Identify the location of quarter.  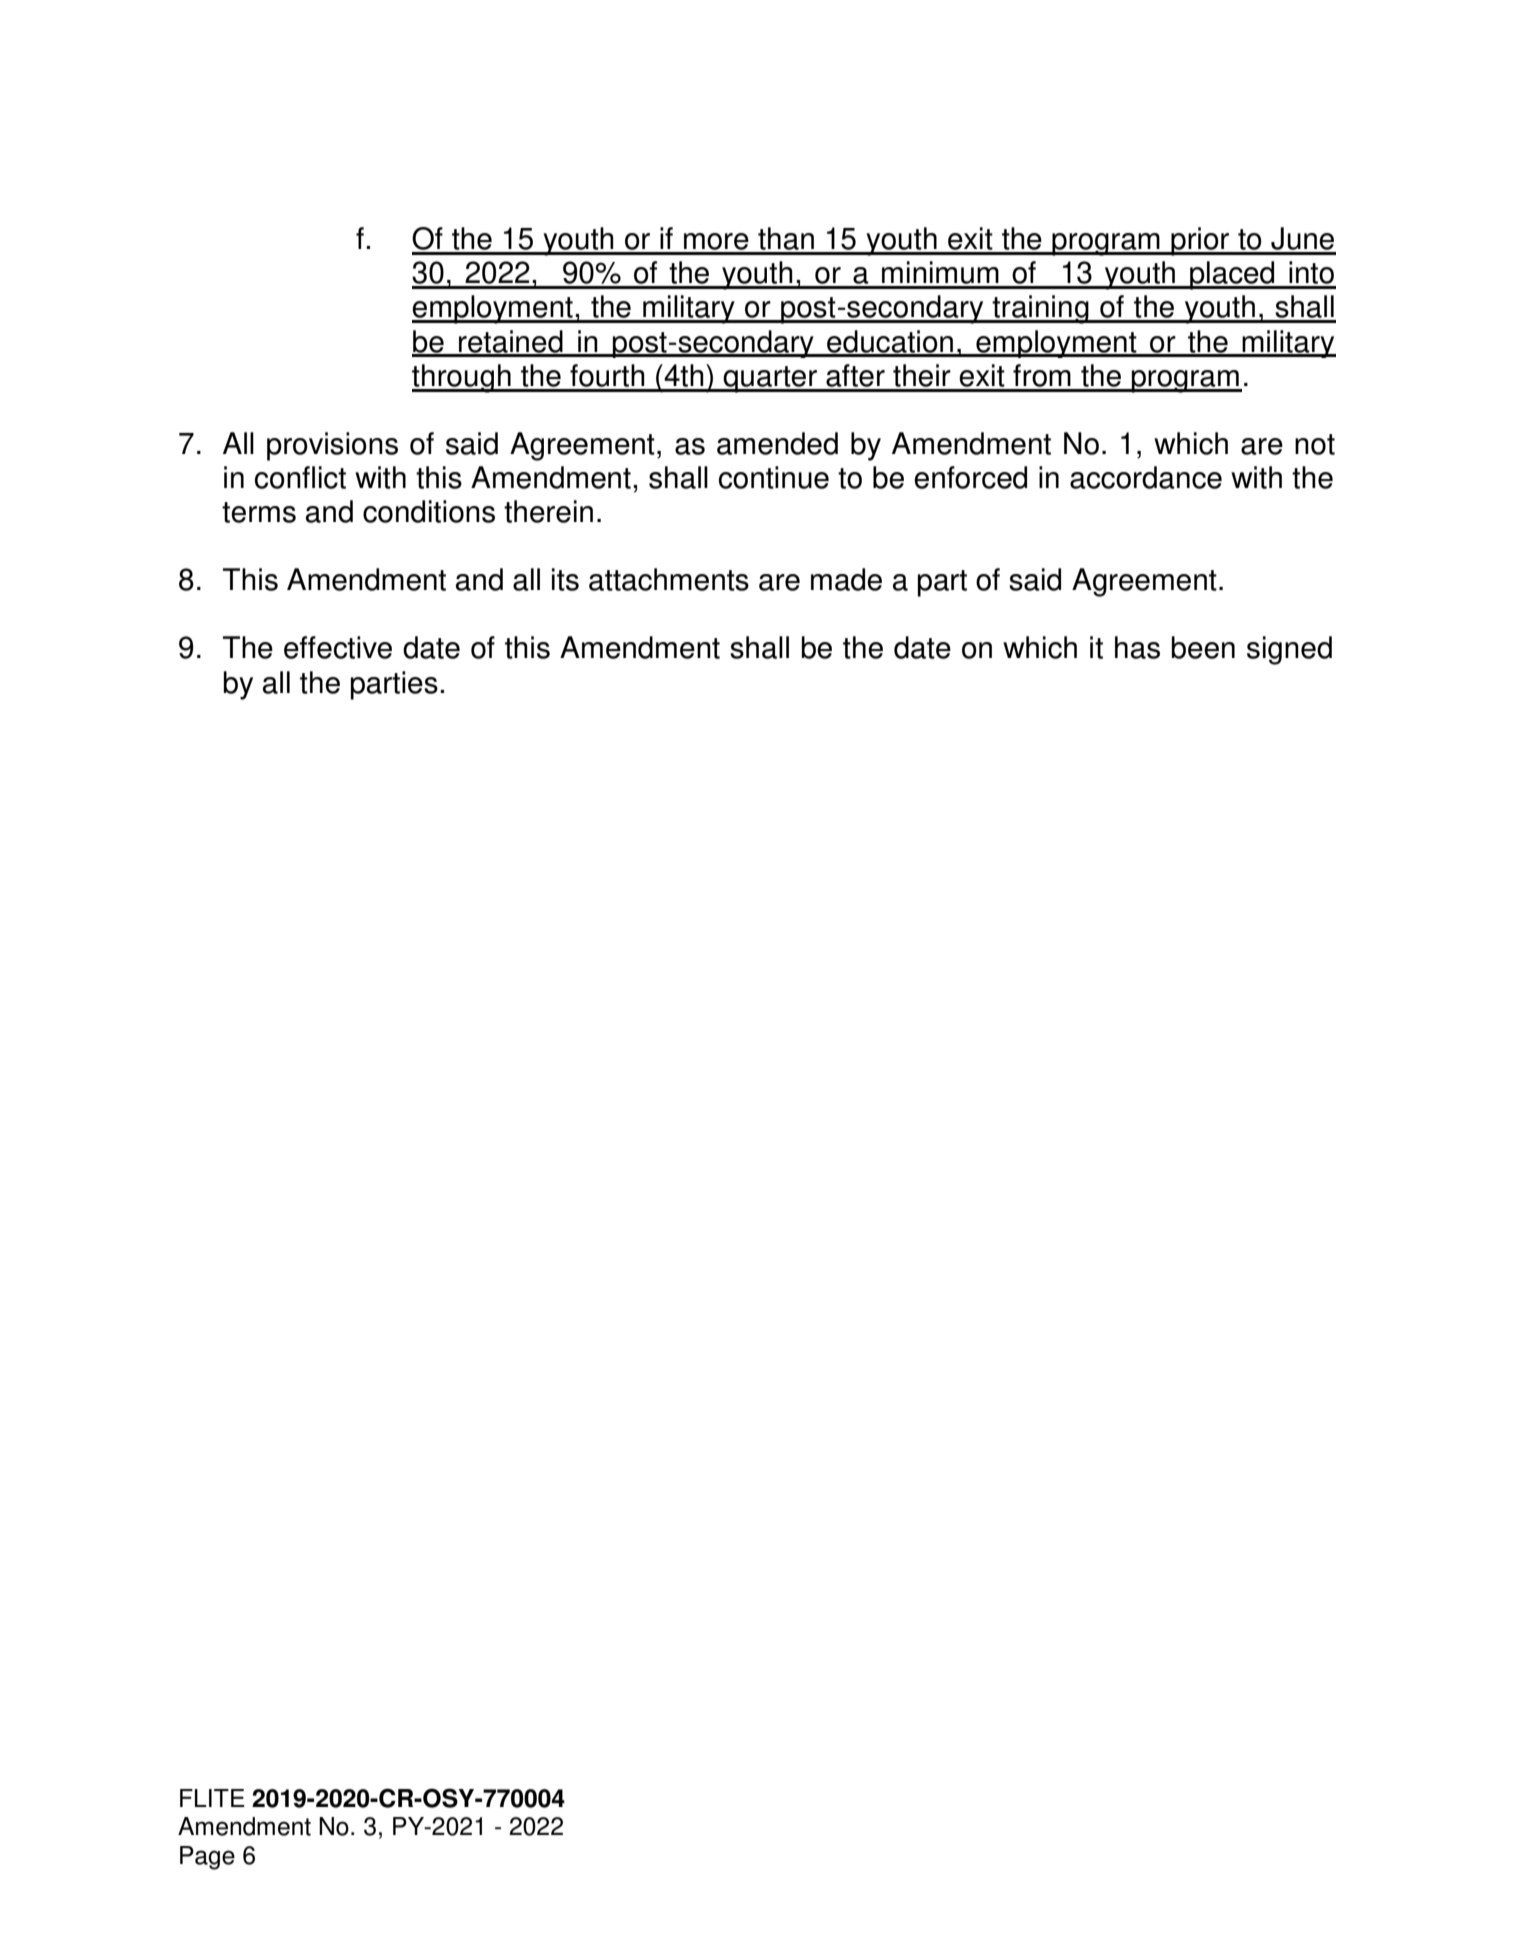
(771, 379).
